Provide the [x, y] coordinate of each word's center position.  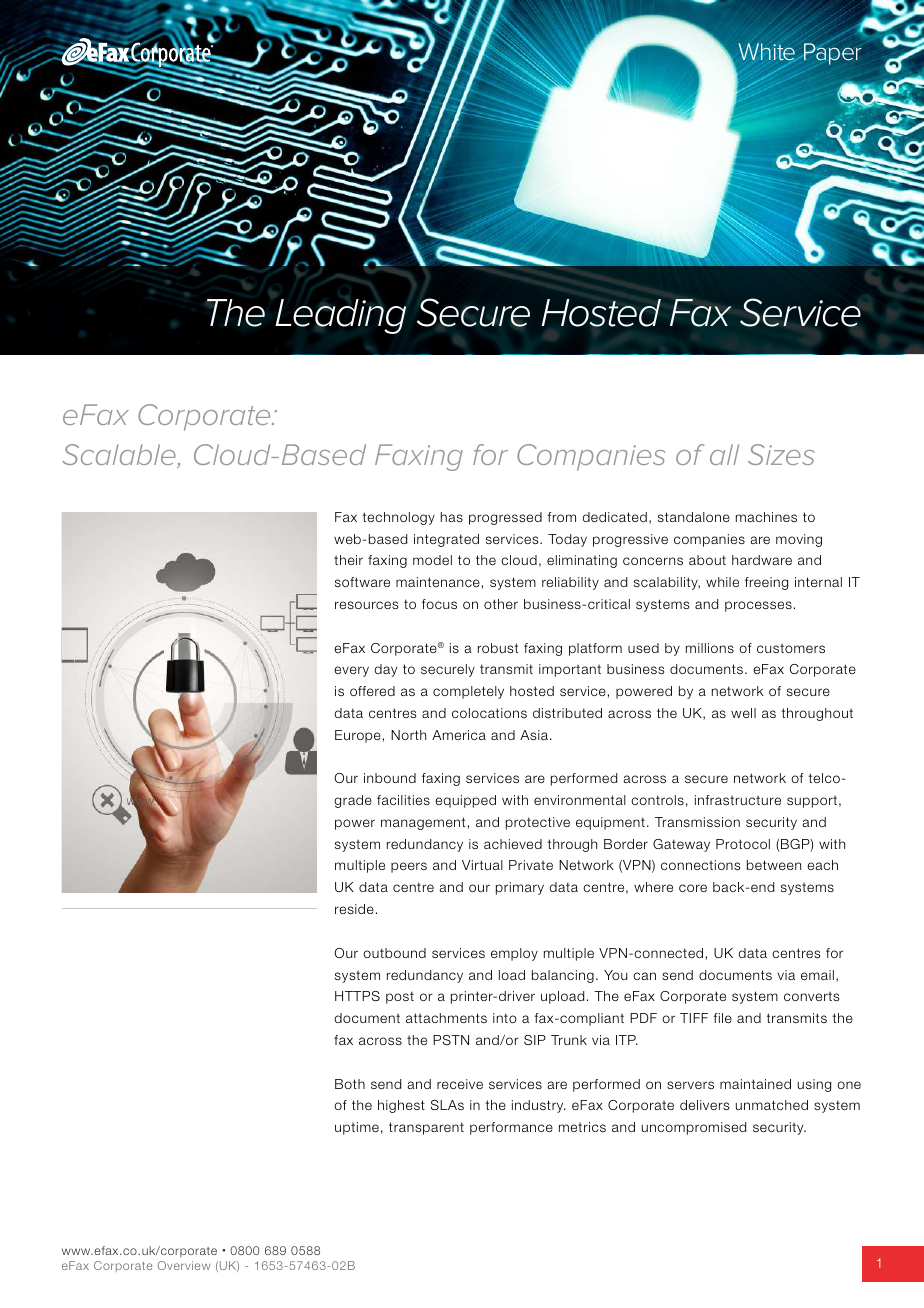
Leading [340, 316]
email [817, 975]
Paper [832, 54]
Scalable [120, 456]
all [724, 454]
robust [498, 648]
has [452, 517]
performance [511, 1128]
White [767, 53]
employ [514, 954]
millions [710, 648]
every [351, 671]
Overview [184, 1265]
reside [354, 909]
